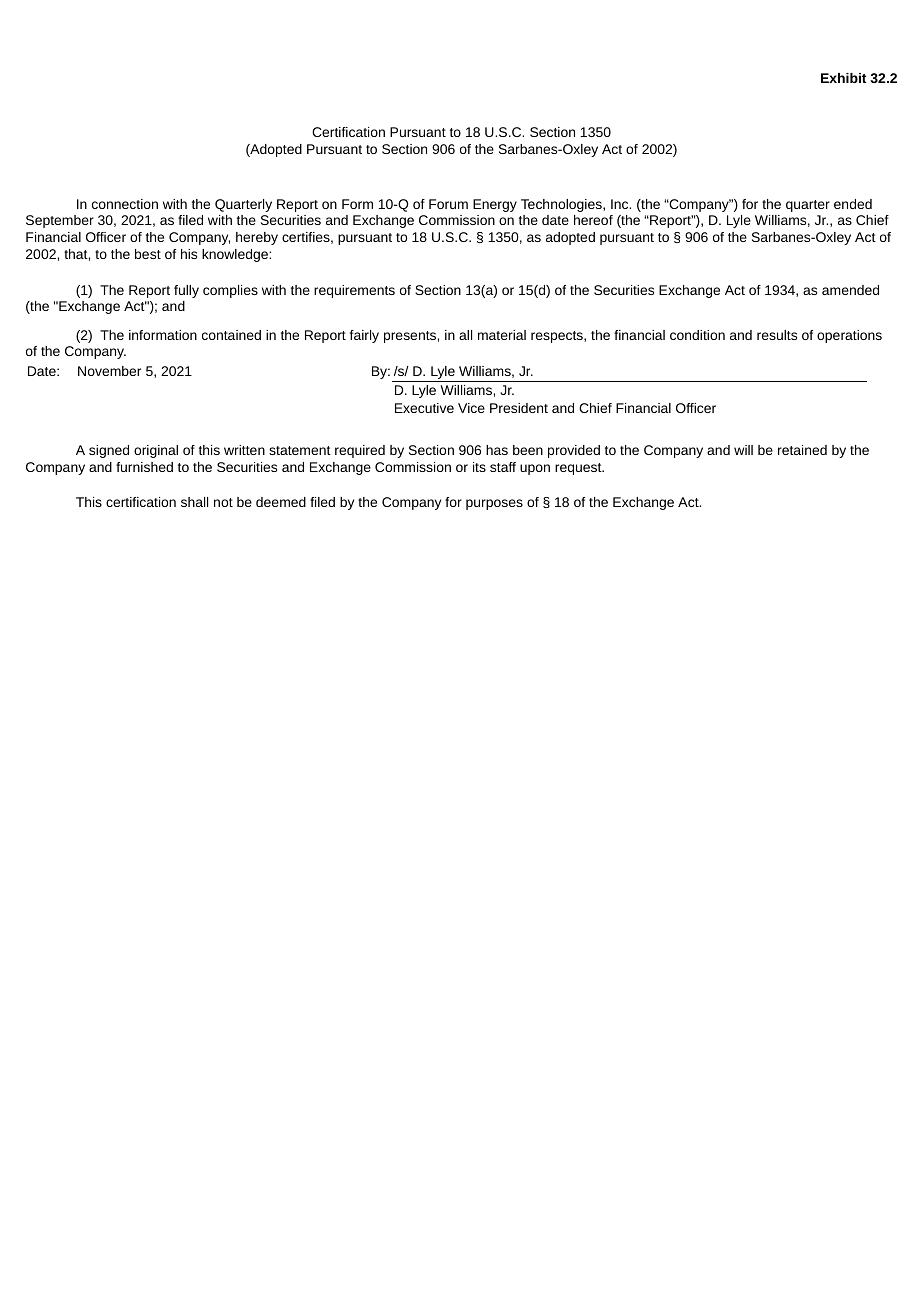  What do you see at coordinates (354, 291) in the screenshot?
I see `requirements` at bounding box center [354, 291].
